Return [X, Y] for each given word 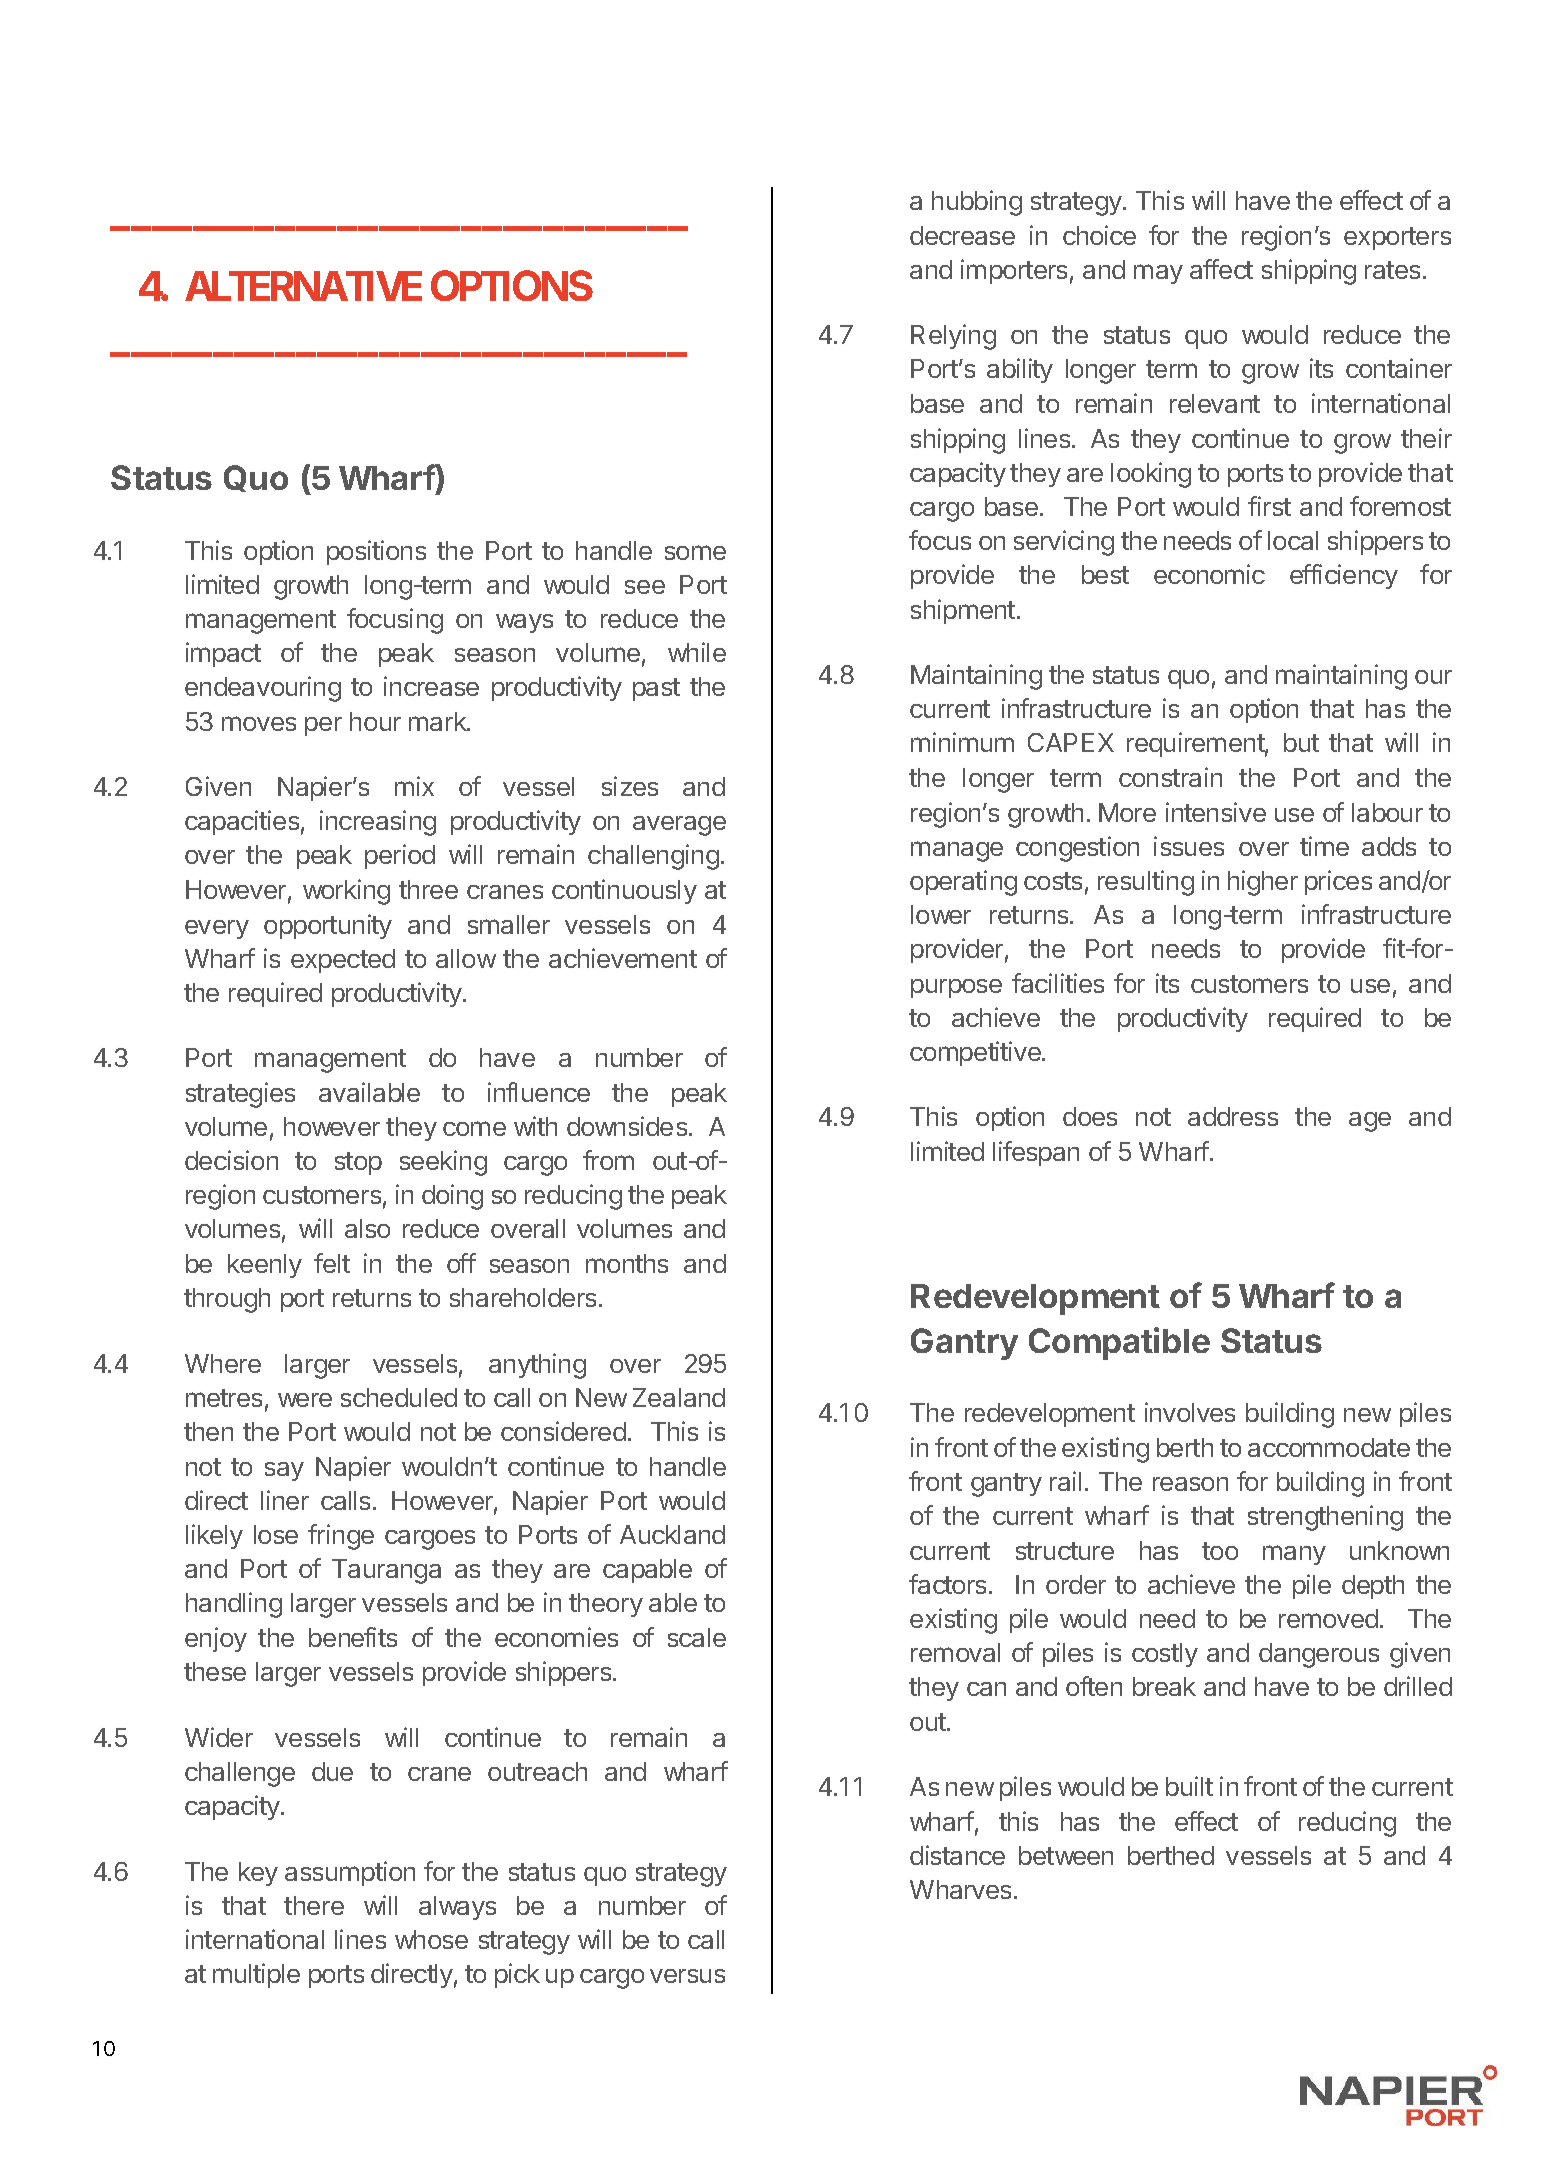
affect [1221, 269]
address [1233, 1116]
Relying [953, 337]
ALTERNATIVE [303, 286]
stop [358, 1163]
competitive [976, 1053]
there [314, 1905]
